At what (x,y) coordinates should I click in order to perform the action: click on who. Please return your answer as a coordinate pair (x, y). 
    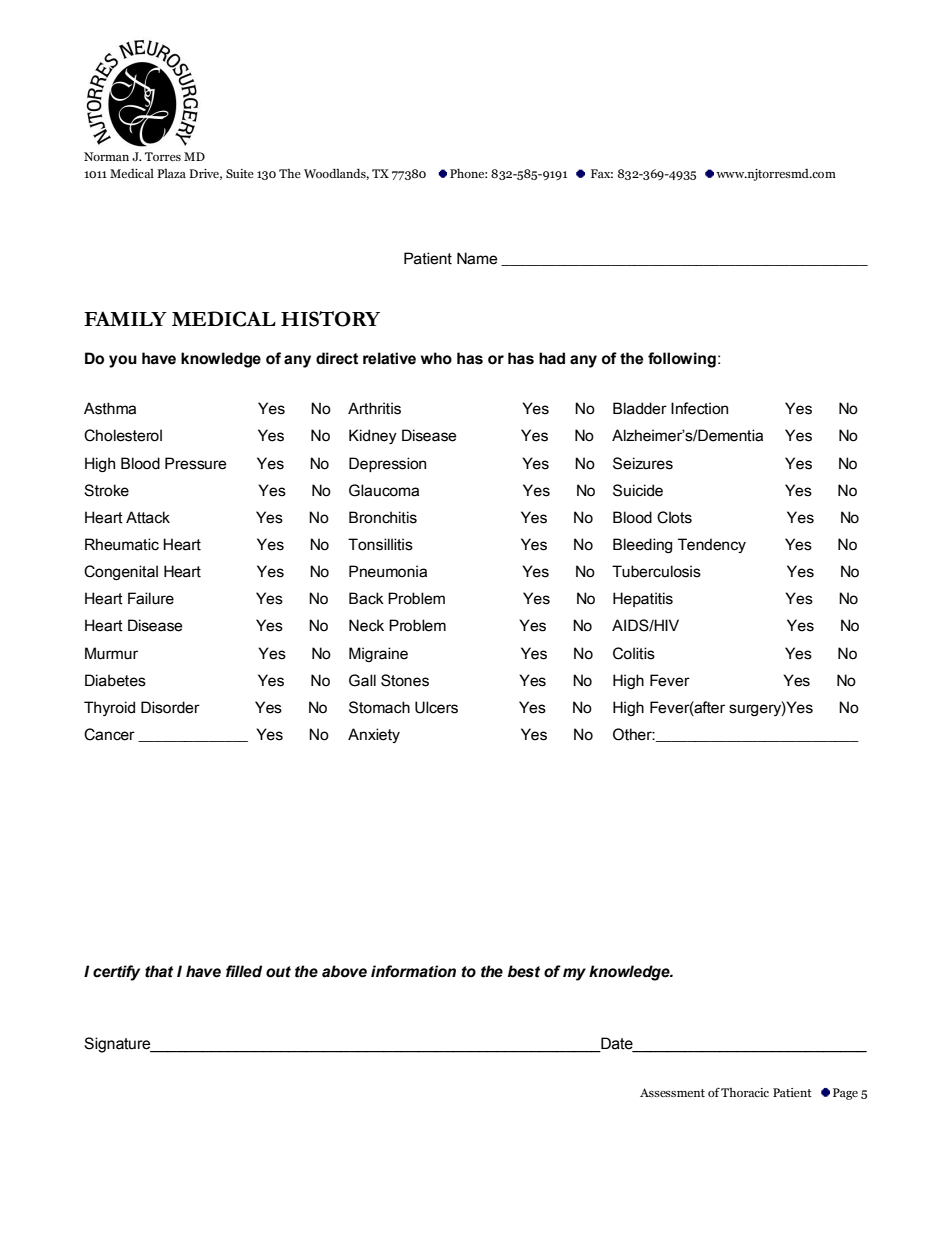
    Looking at the image, I should click on (436, 358).
